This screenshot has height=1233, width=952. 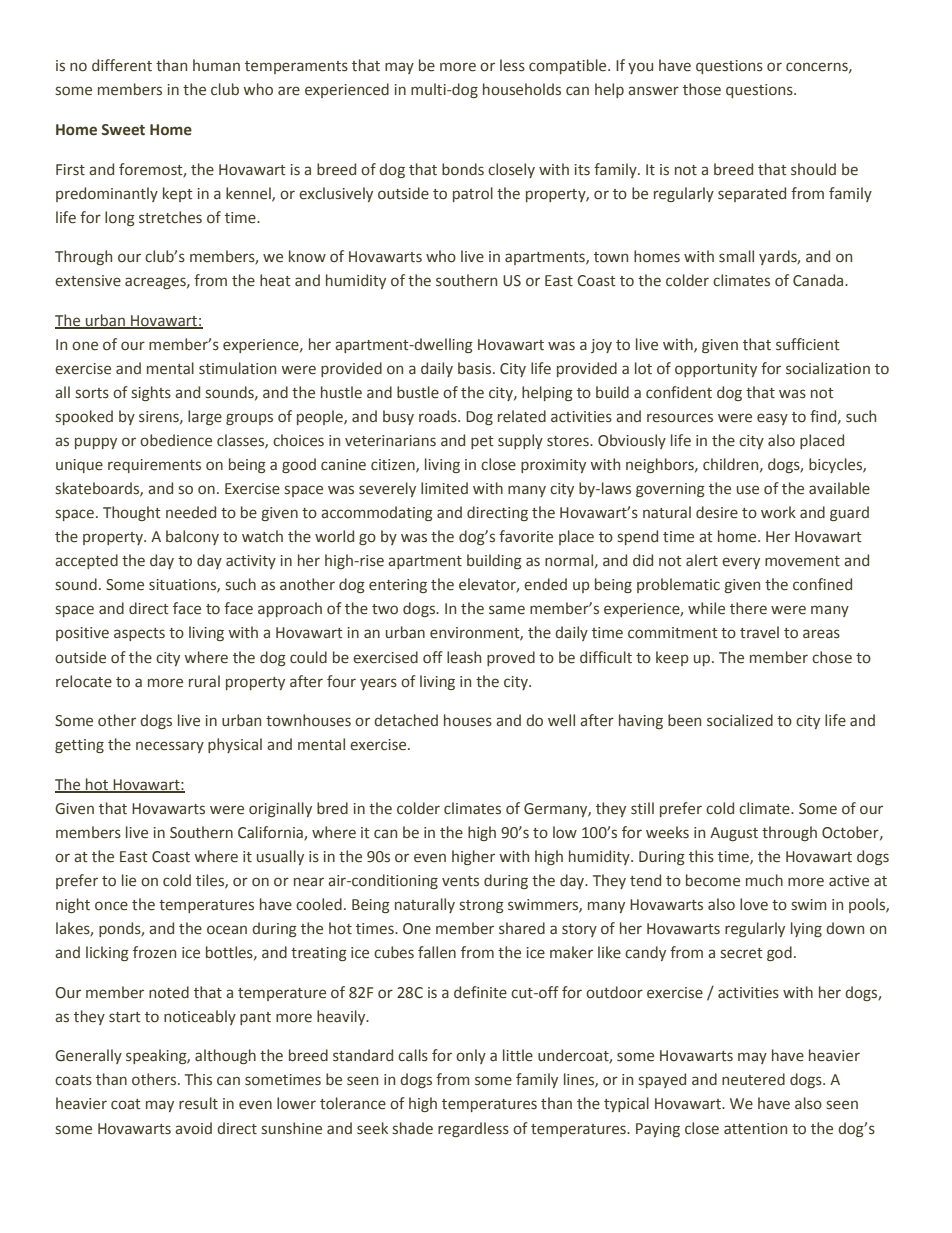 What do you see at coordinates (772, 419) in the screenshot?
I see `easy` at bounding box center [772, 419].
